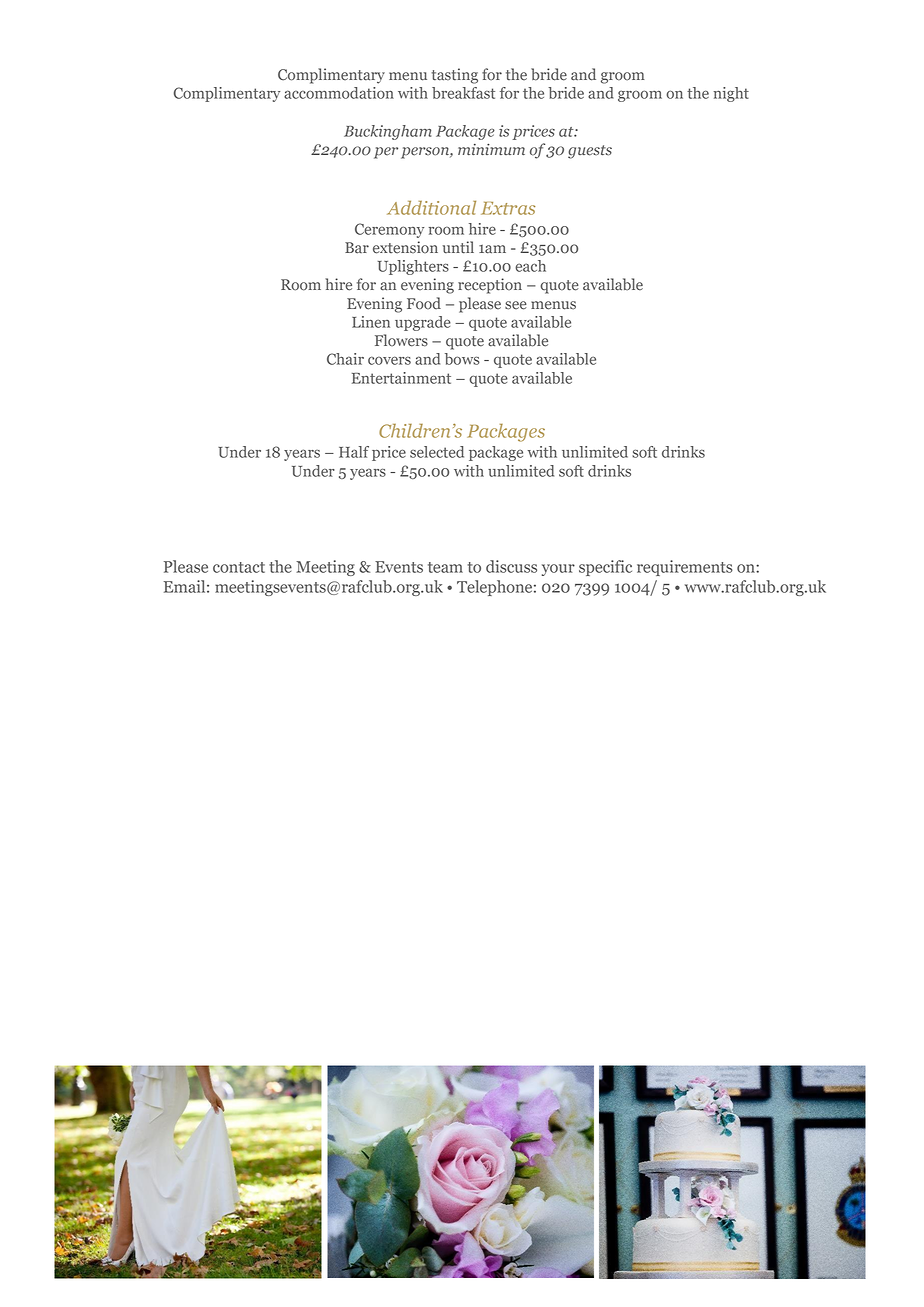  Describe the element at coordinates (731, 94) in the screenshot. I see `night` at that location.
